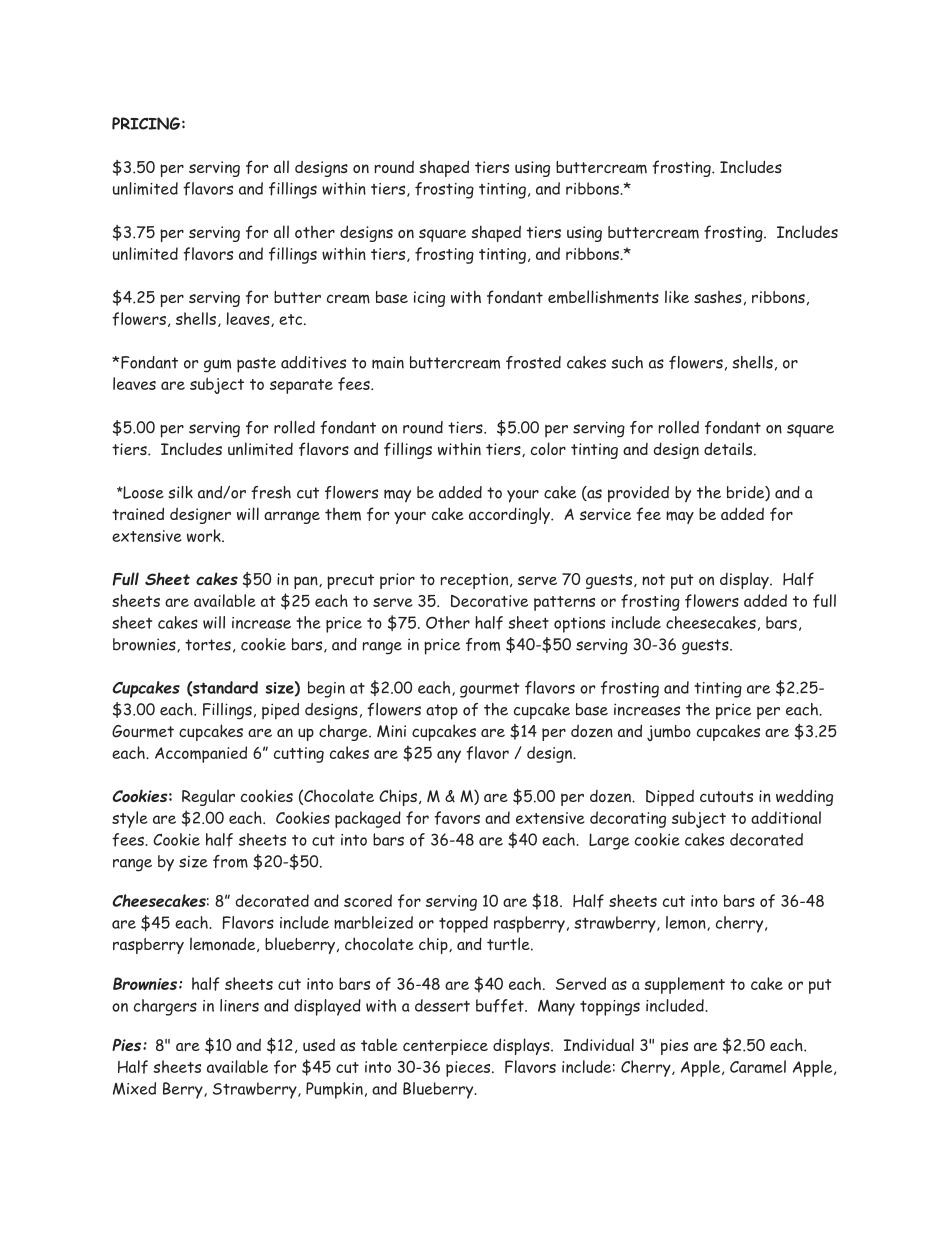  I want to click on Regular, so click(208, 797).
